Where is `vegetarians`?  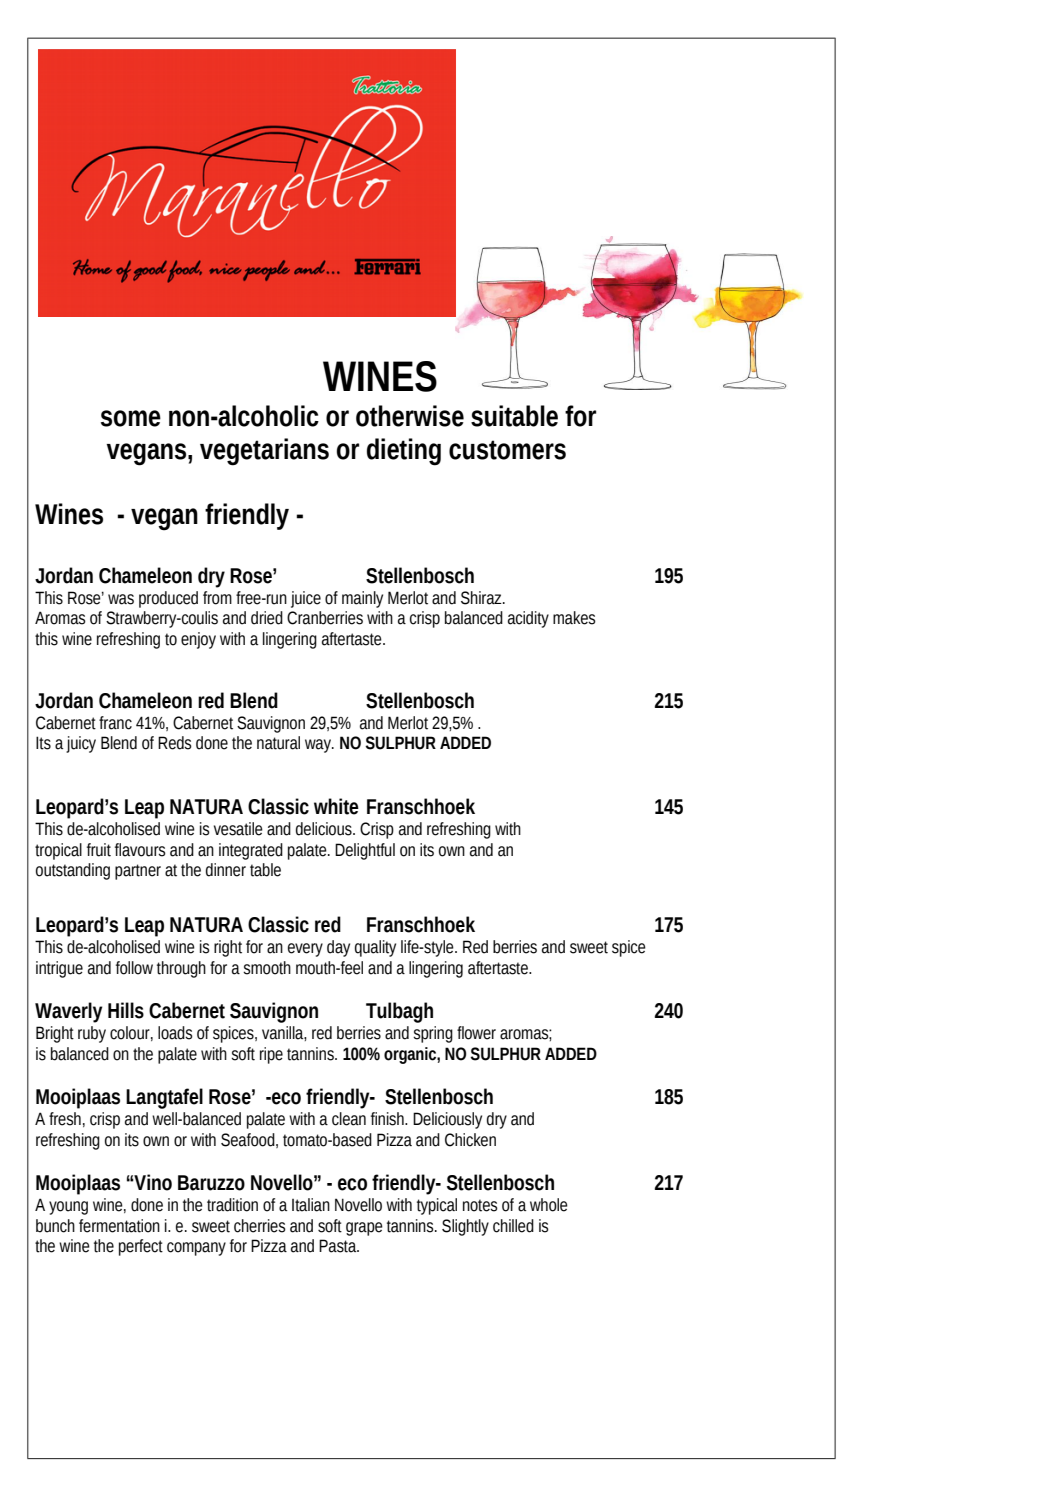 vegetarians is located at coordinates (264, 452).
